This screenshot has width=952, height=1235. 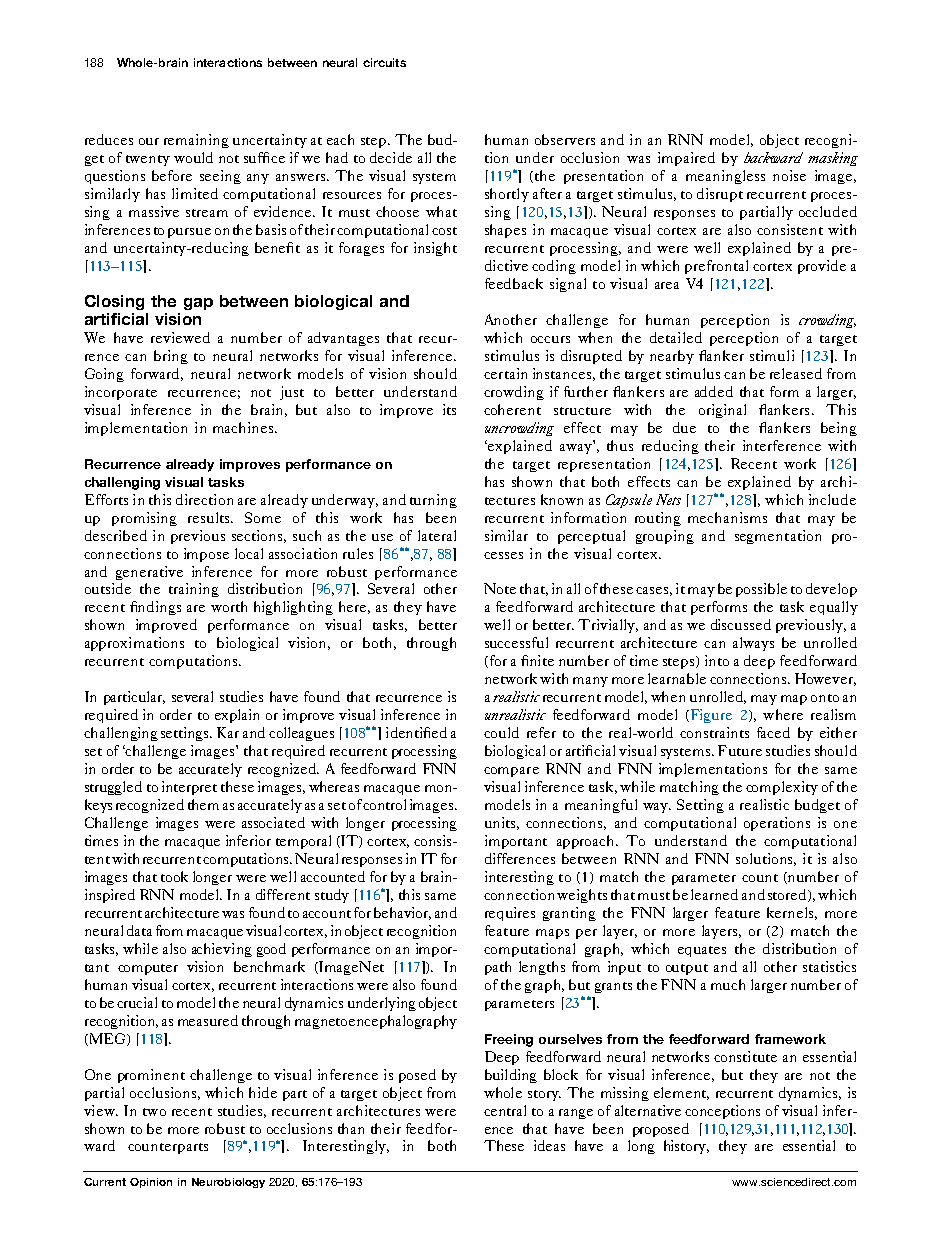 I want to click on stimuli, so click(x=772, y=355).
